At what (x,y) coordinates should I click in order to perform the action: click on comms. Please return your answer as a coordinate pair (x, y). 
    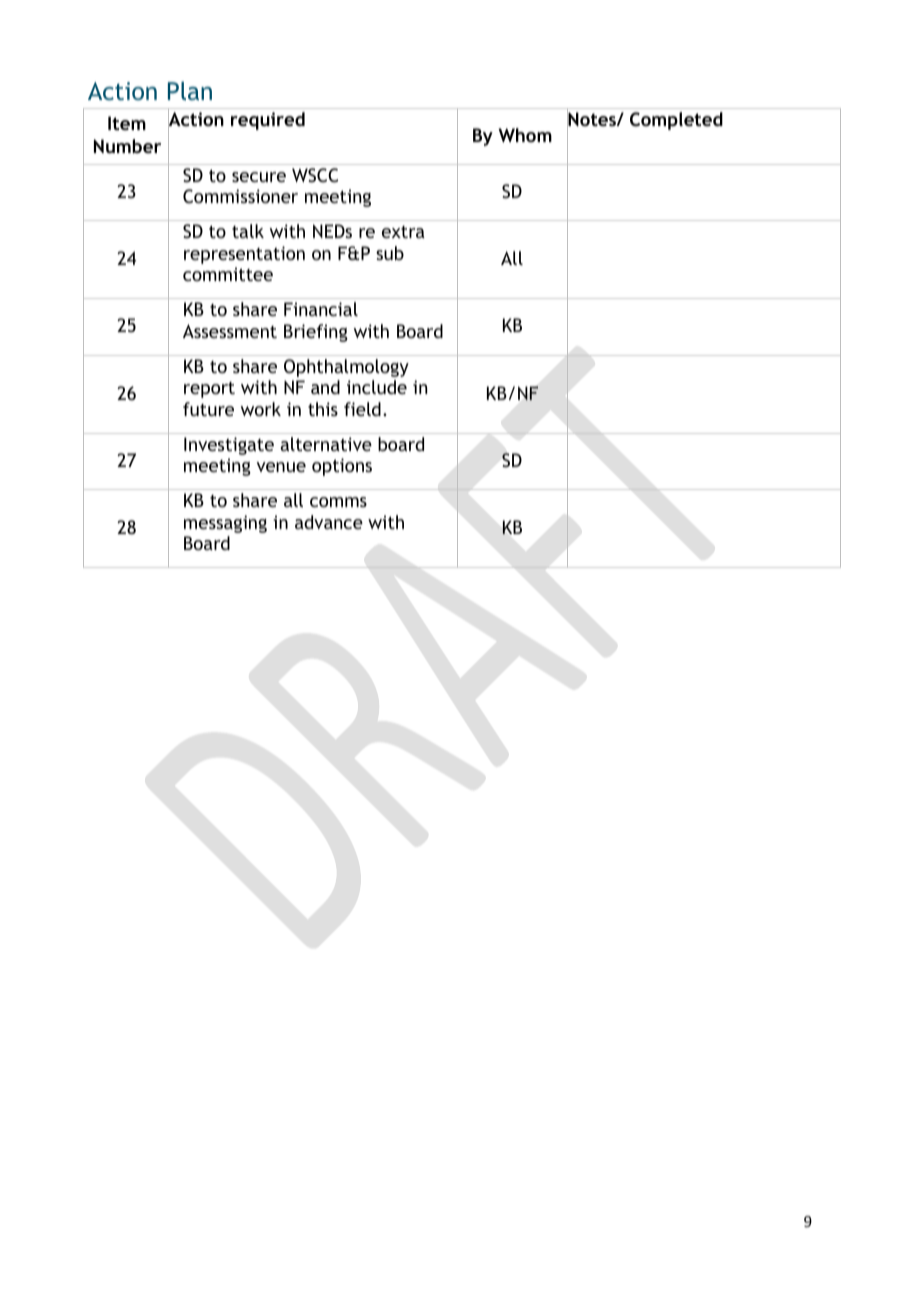
    Looking at the image, I should click on (338, 502).
